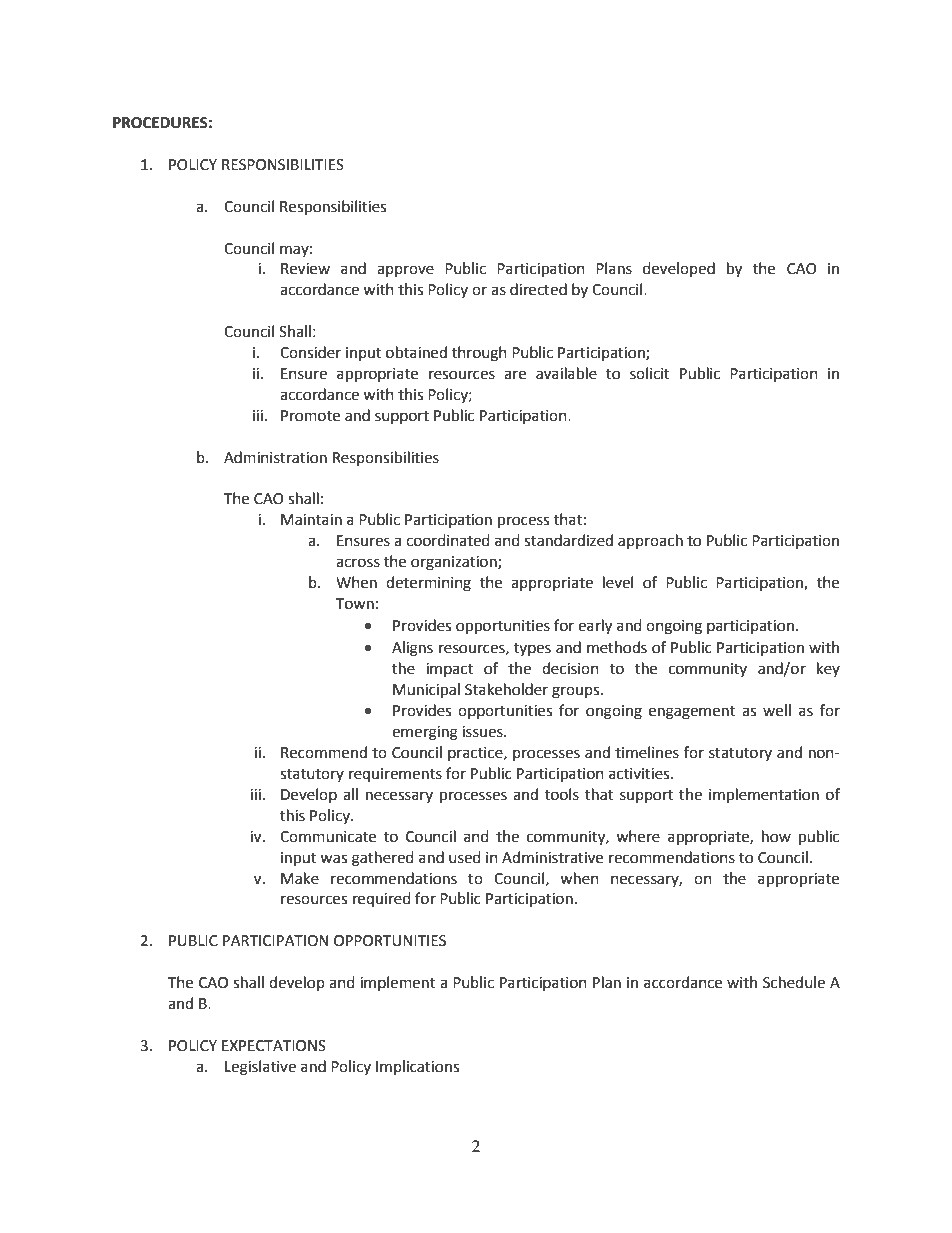 This page has height=1233, width=952. I want to click on Implications, so click(417, 1067).
